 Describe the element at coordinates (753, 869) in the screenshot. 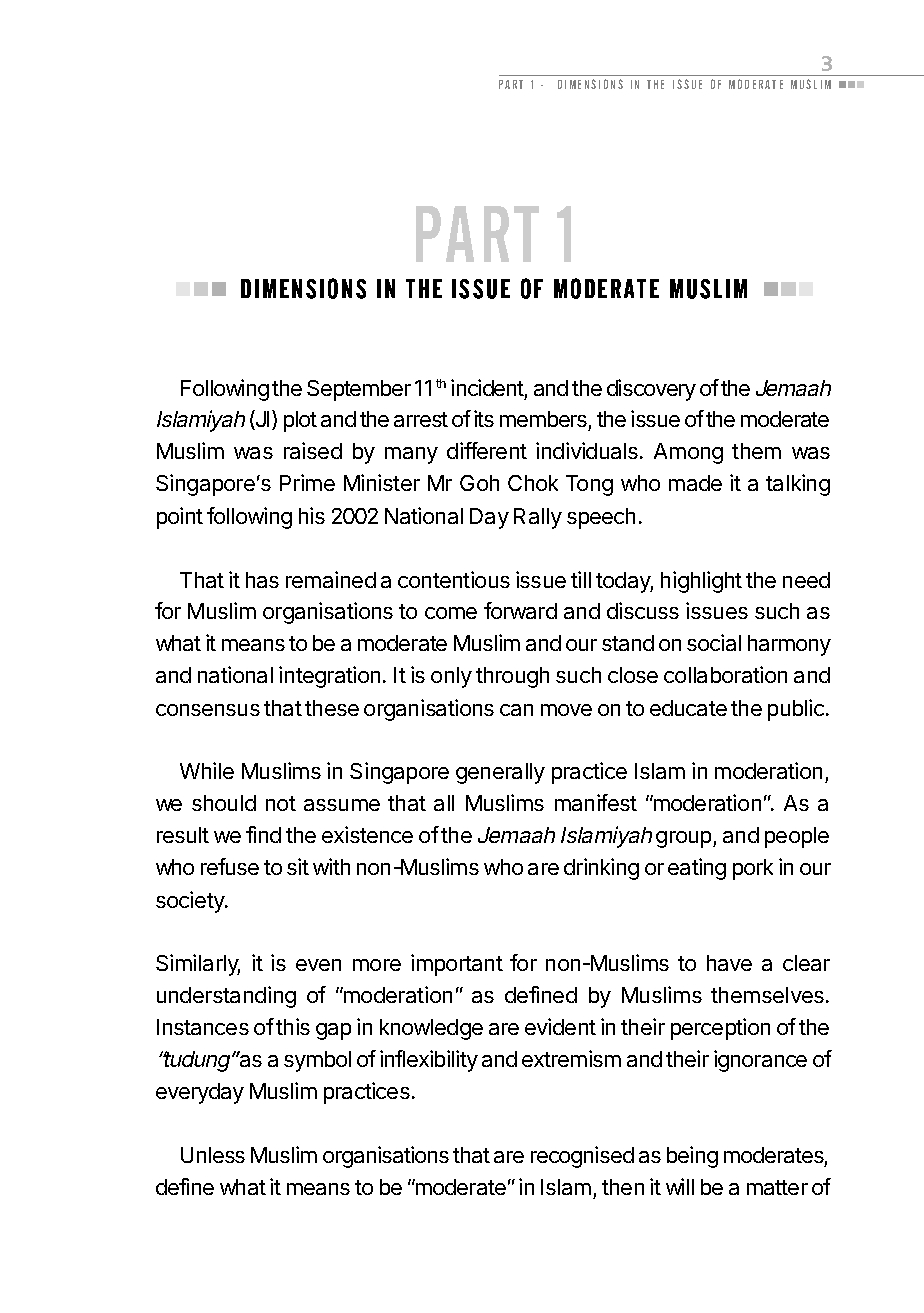

I see `pork` at that location.
